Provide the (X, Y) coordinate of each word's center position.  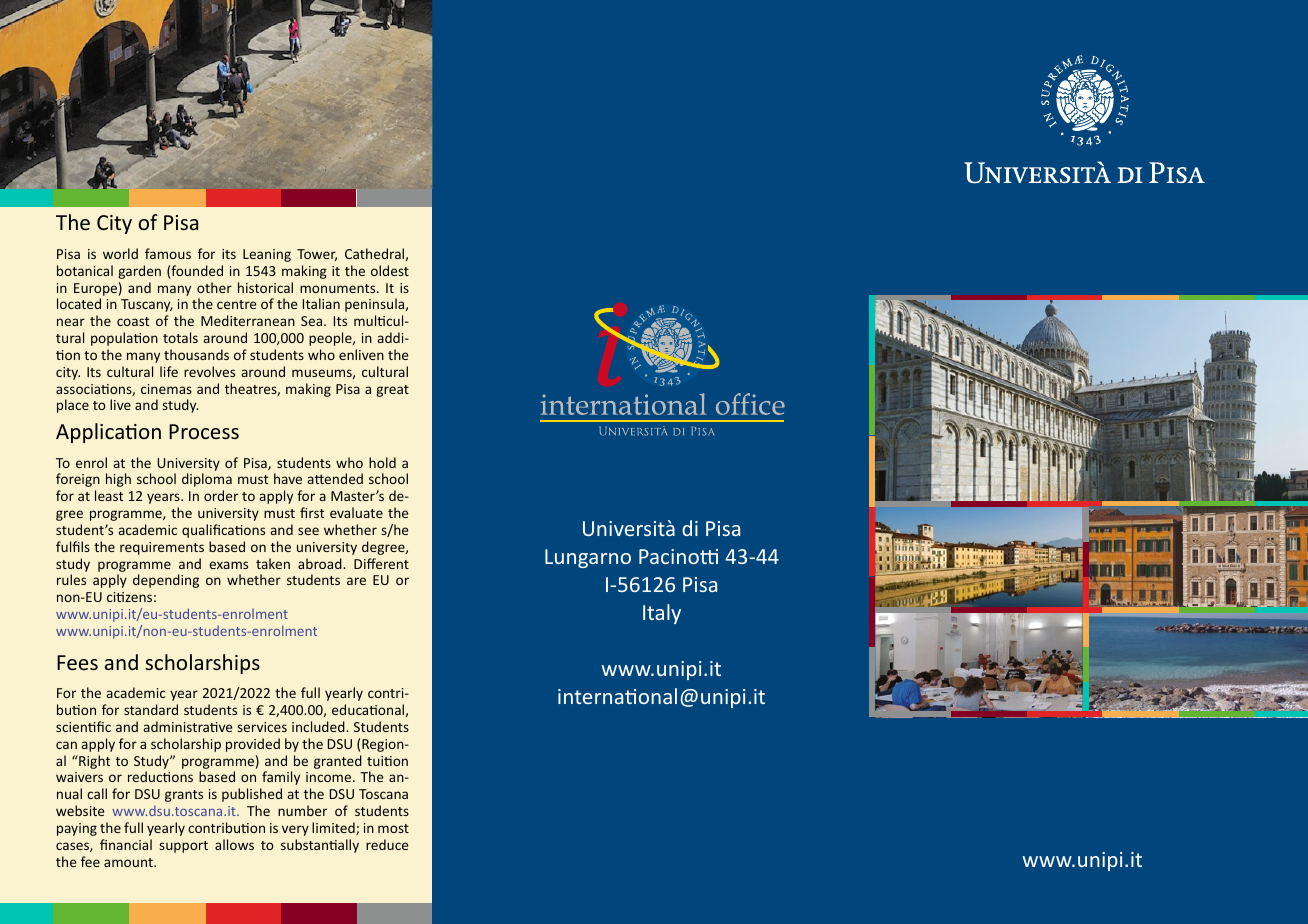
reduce (387, 844)
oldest (390, 270)
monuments (339, 288)
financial (126, 844)
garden (139, 272)
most (393, 828)
